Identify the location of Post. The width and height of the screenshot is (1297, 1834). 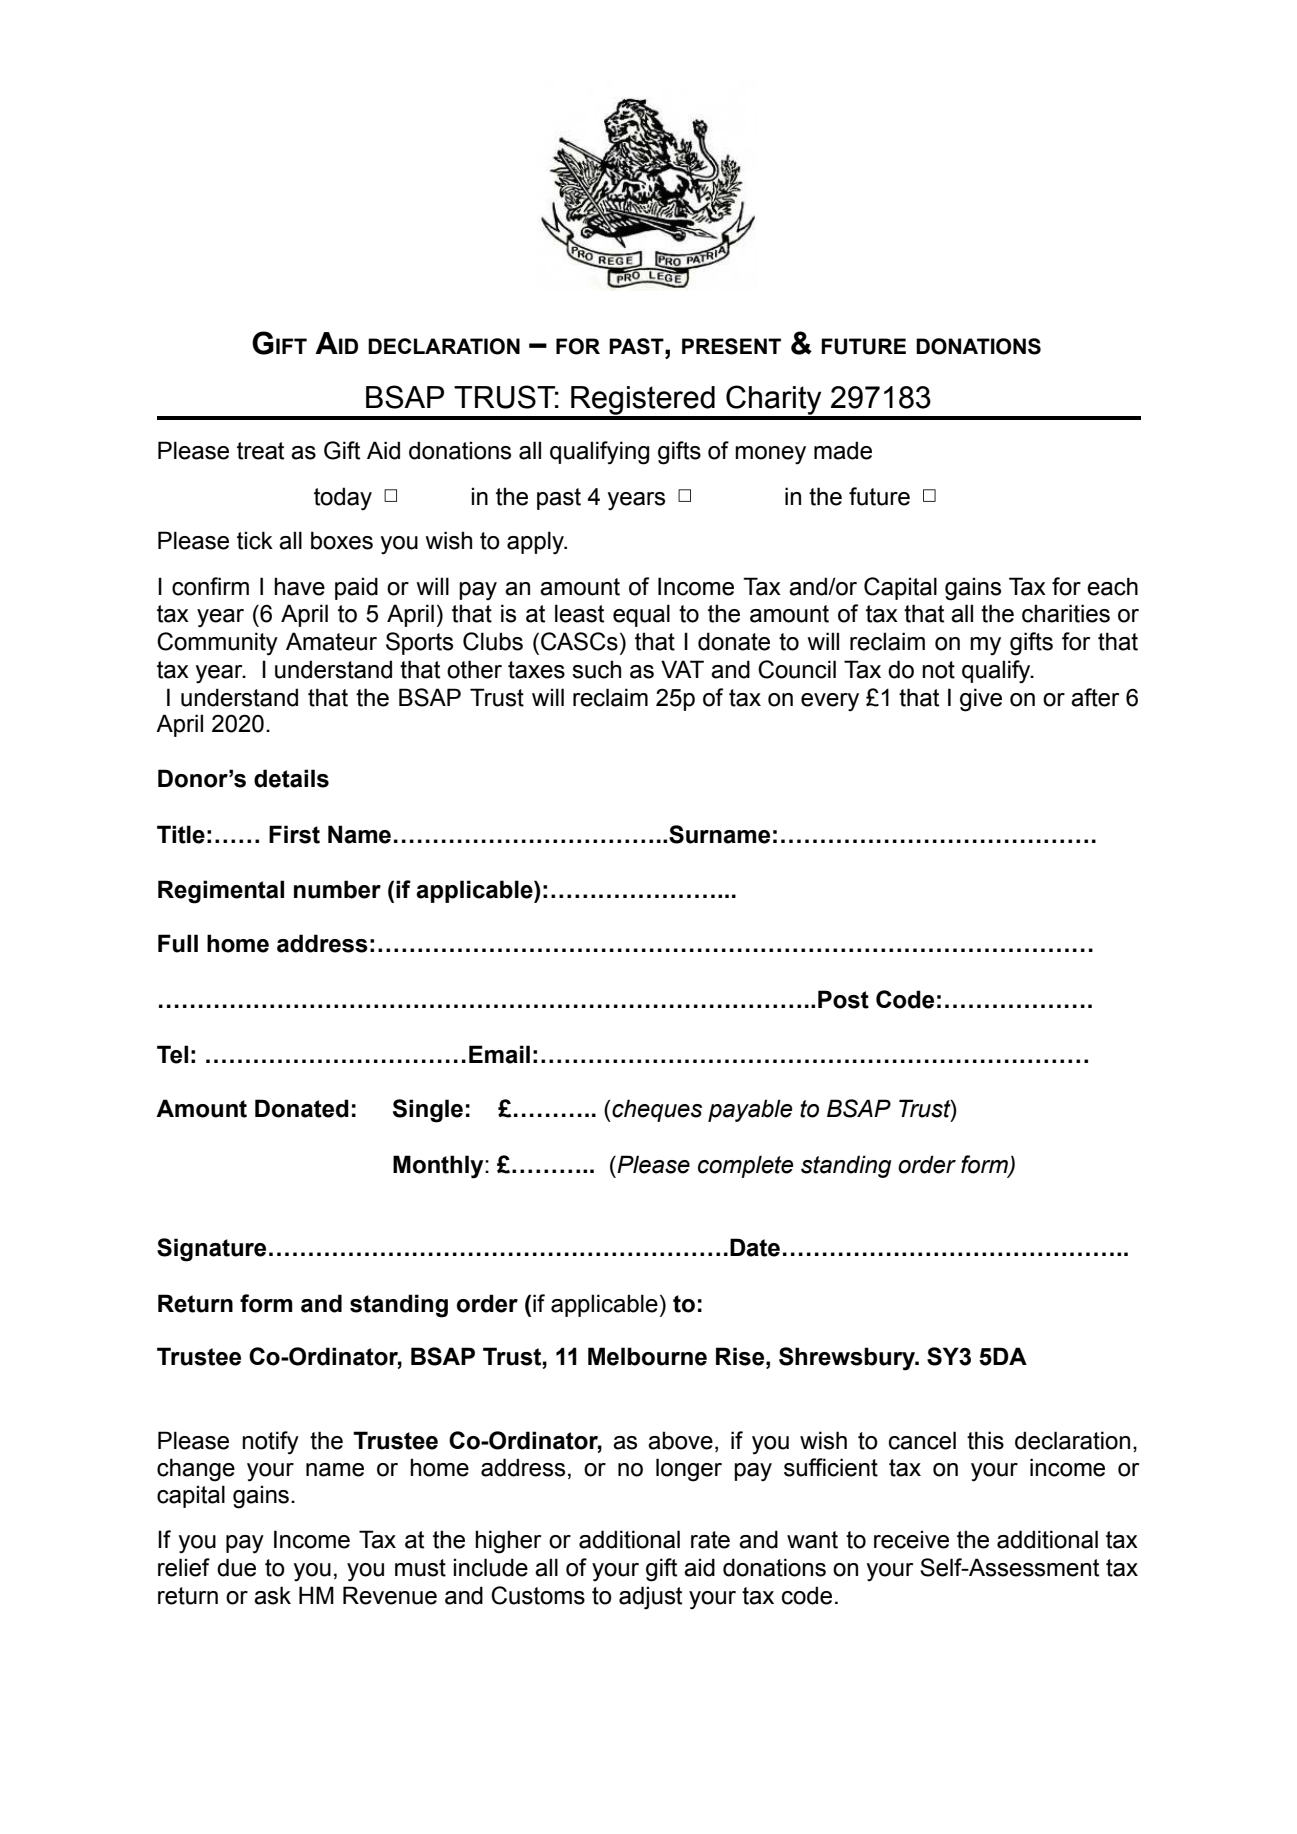
(843, 999).
